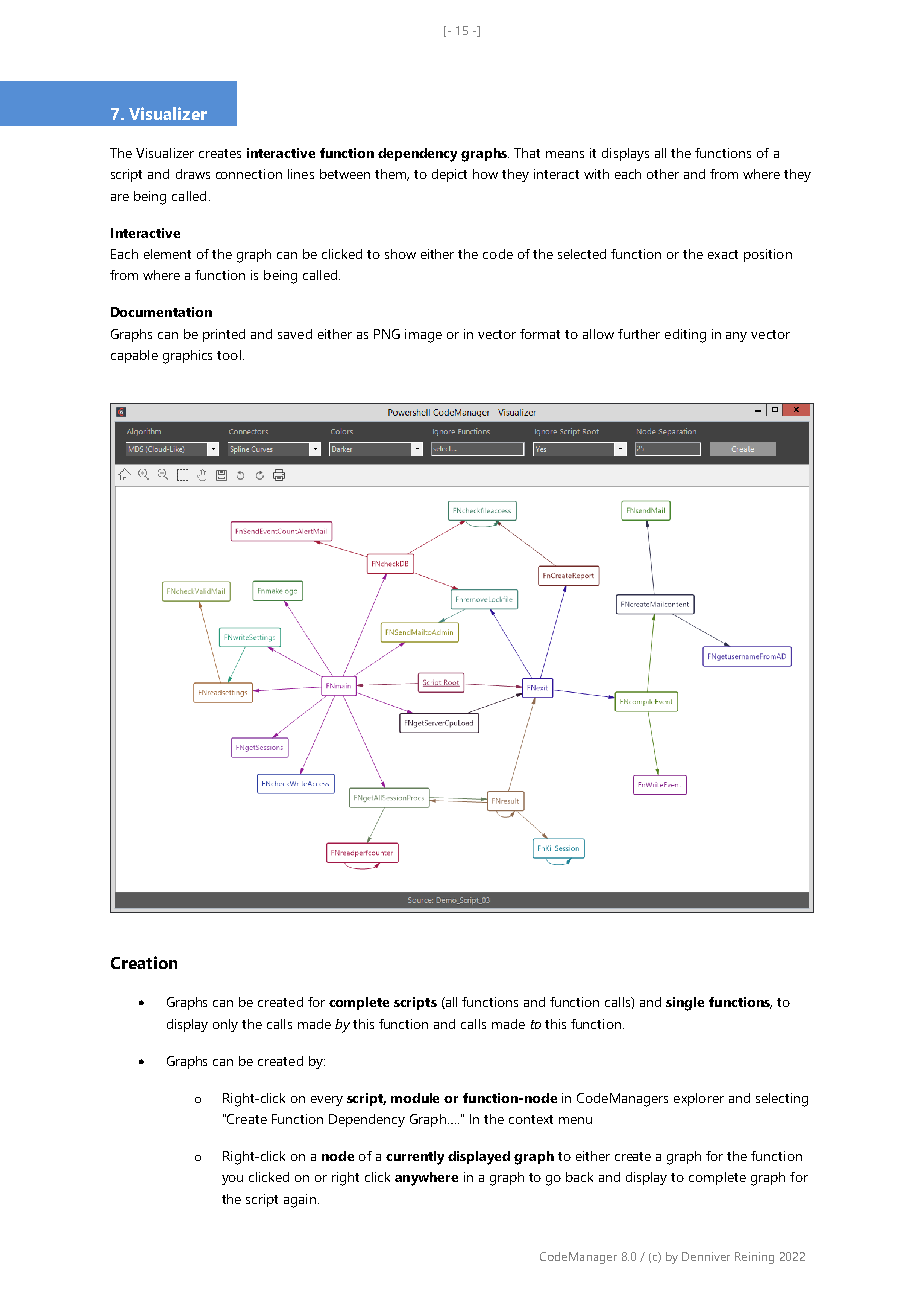 The height and width of the screenshot is (1308, 924). What do you see at coordinates (663, 174) in the screenshot?
I see `other` at bounding box center [663, 174].
